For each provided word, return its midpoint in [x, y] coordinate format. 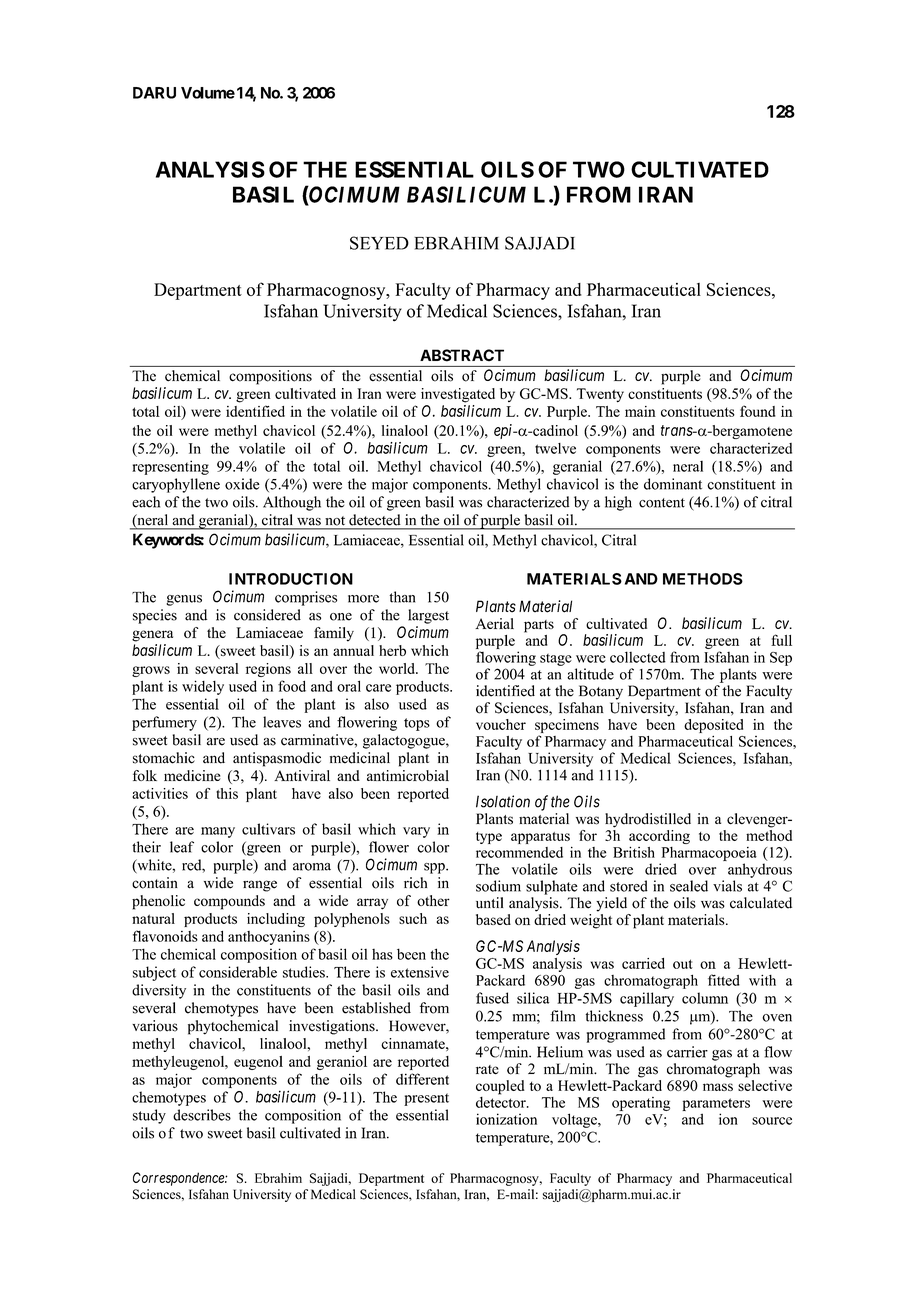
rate [487, 1070]
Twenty [600, 395]
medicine [192, 775]
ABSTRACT [462, 355]
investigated [458, 395]
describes [202, 1115]
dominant [673, 484]
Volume [208, 93]
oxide [242, 484]
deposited [713, 726]
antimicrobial [408, 775]
